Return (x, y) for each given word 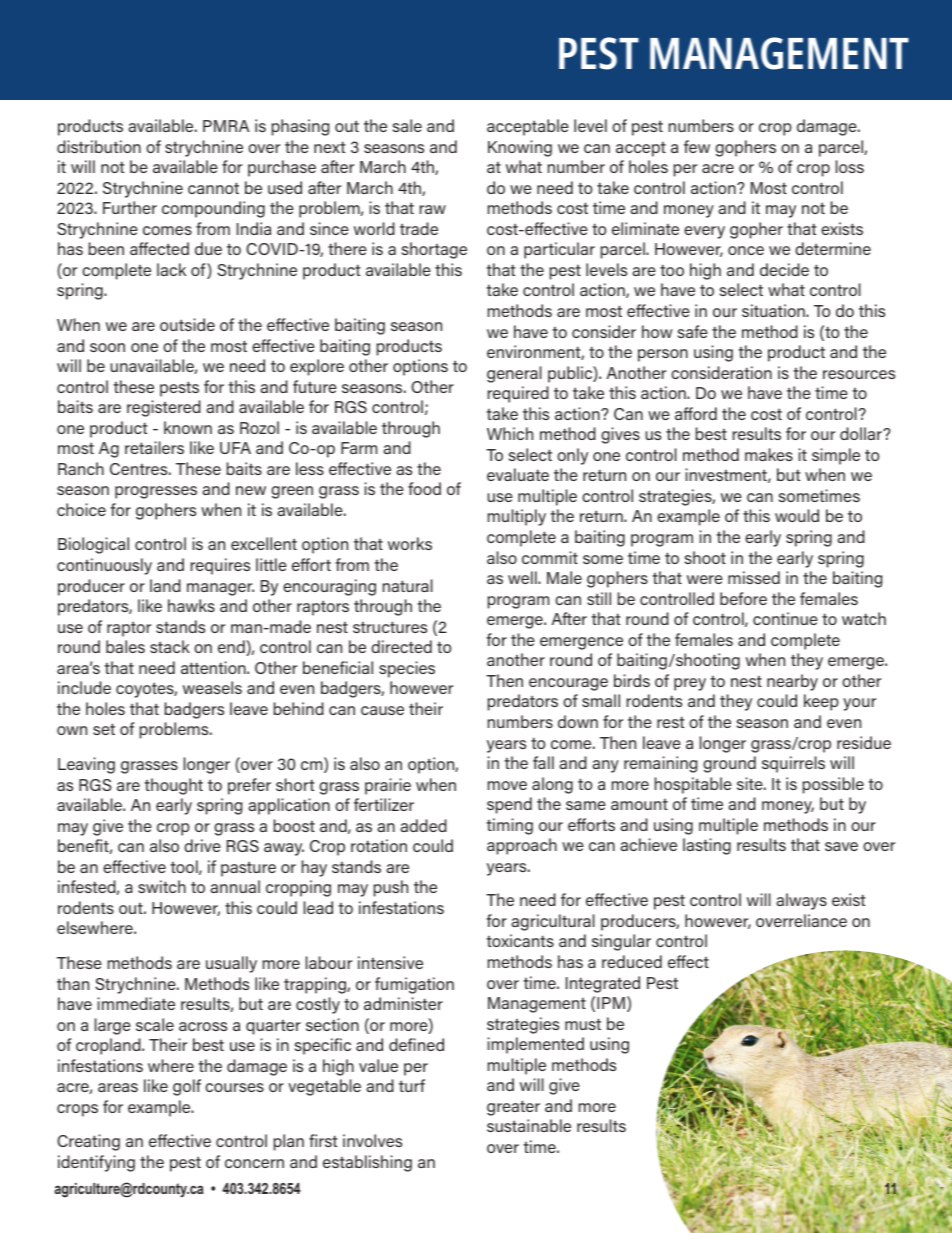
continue (785, 618)
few (697, 146)
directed (401, 646)
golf (187, 1087)
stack (170, 646)
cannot (213, 188)
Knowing (520, 148)
